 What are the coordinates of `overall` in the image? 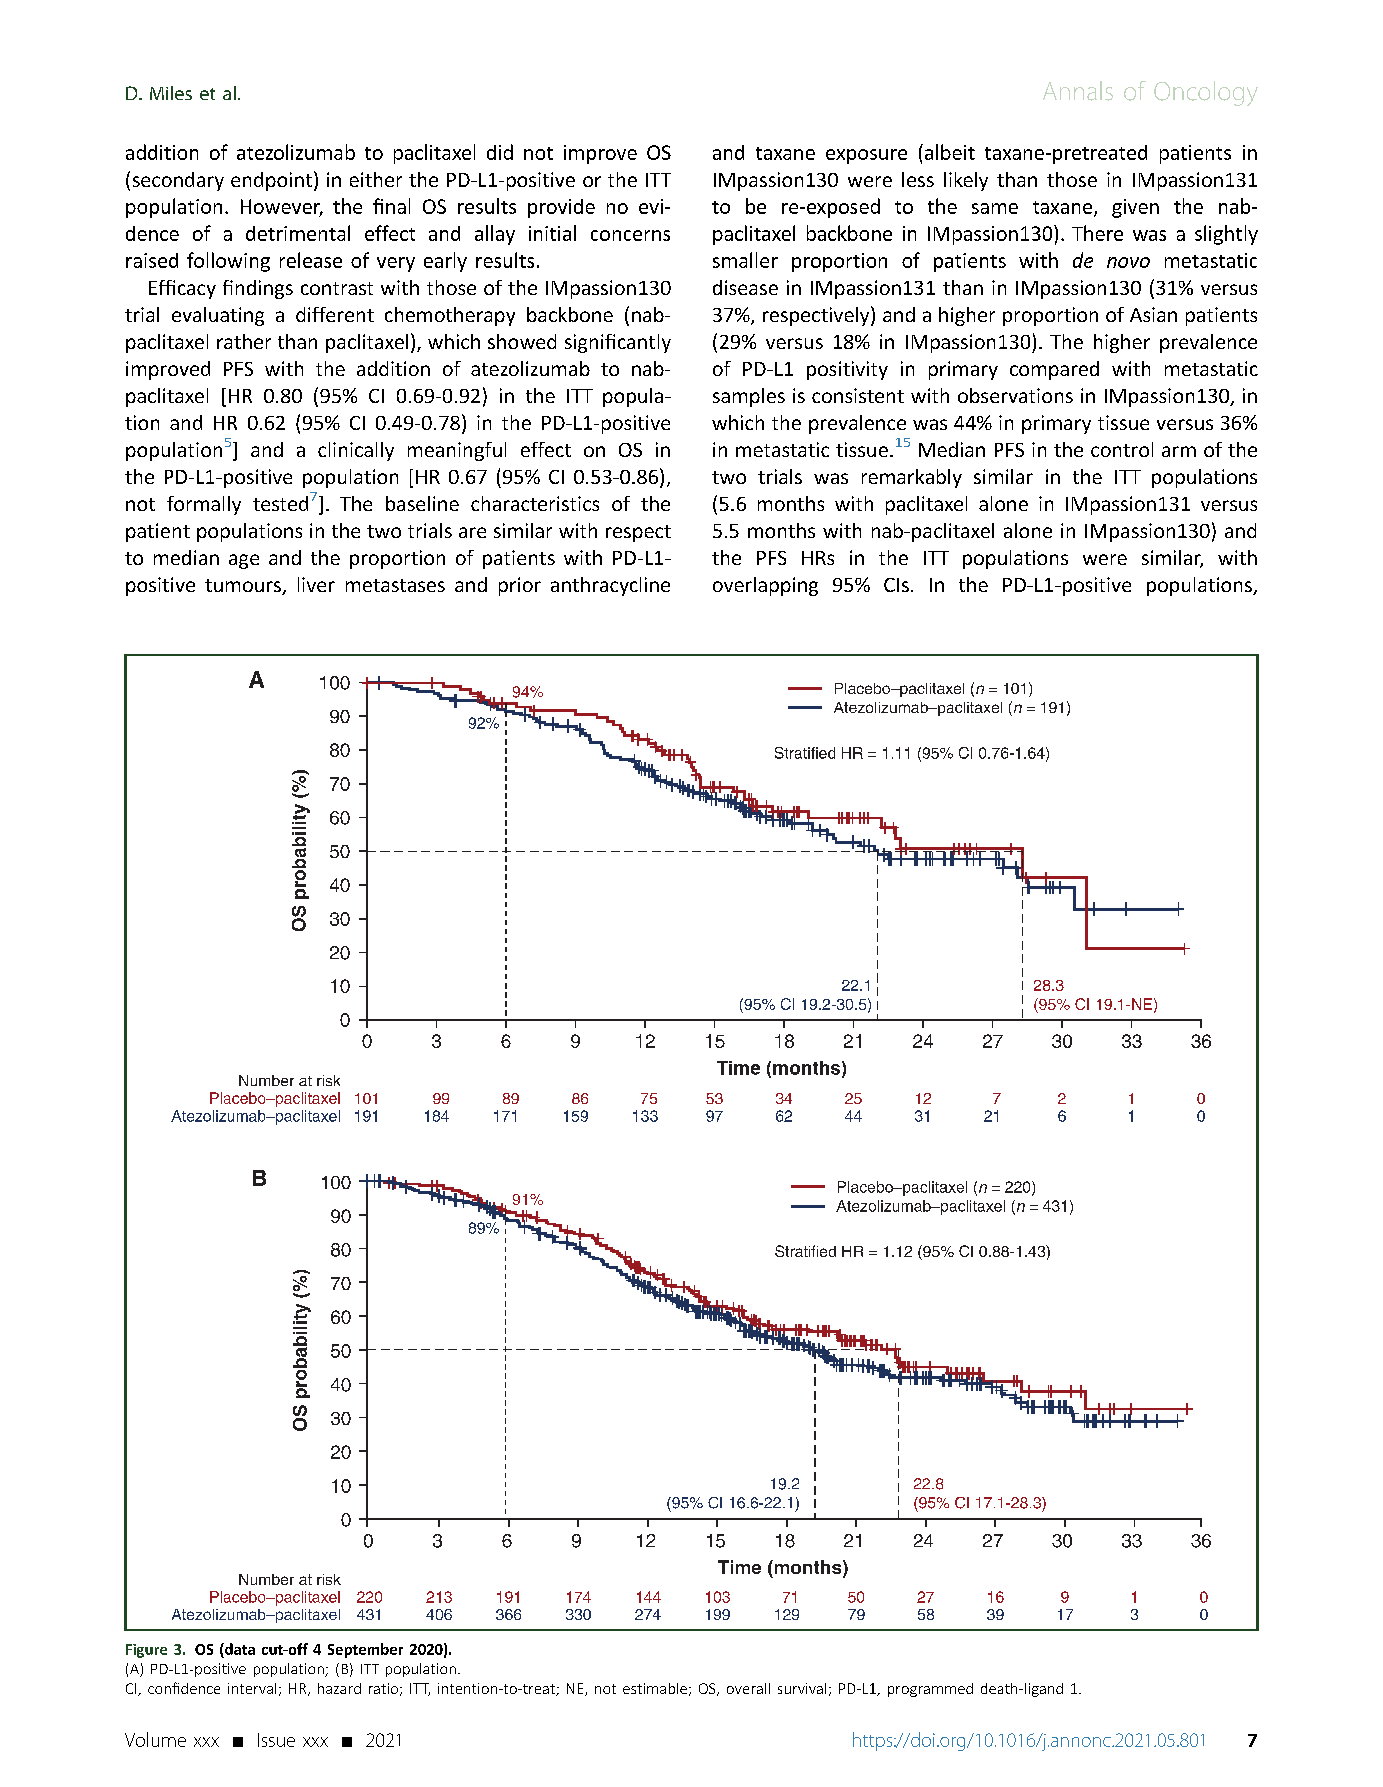 It's located at (748, 1688).
